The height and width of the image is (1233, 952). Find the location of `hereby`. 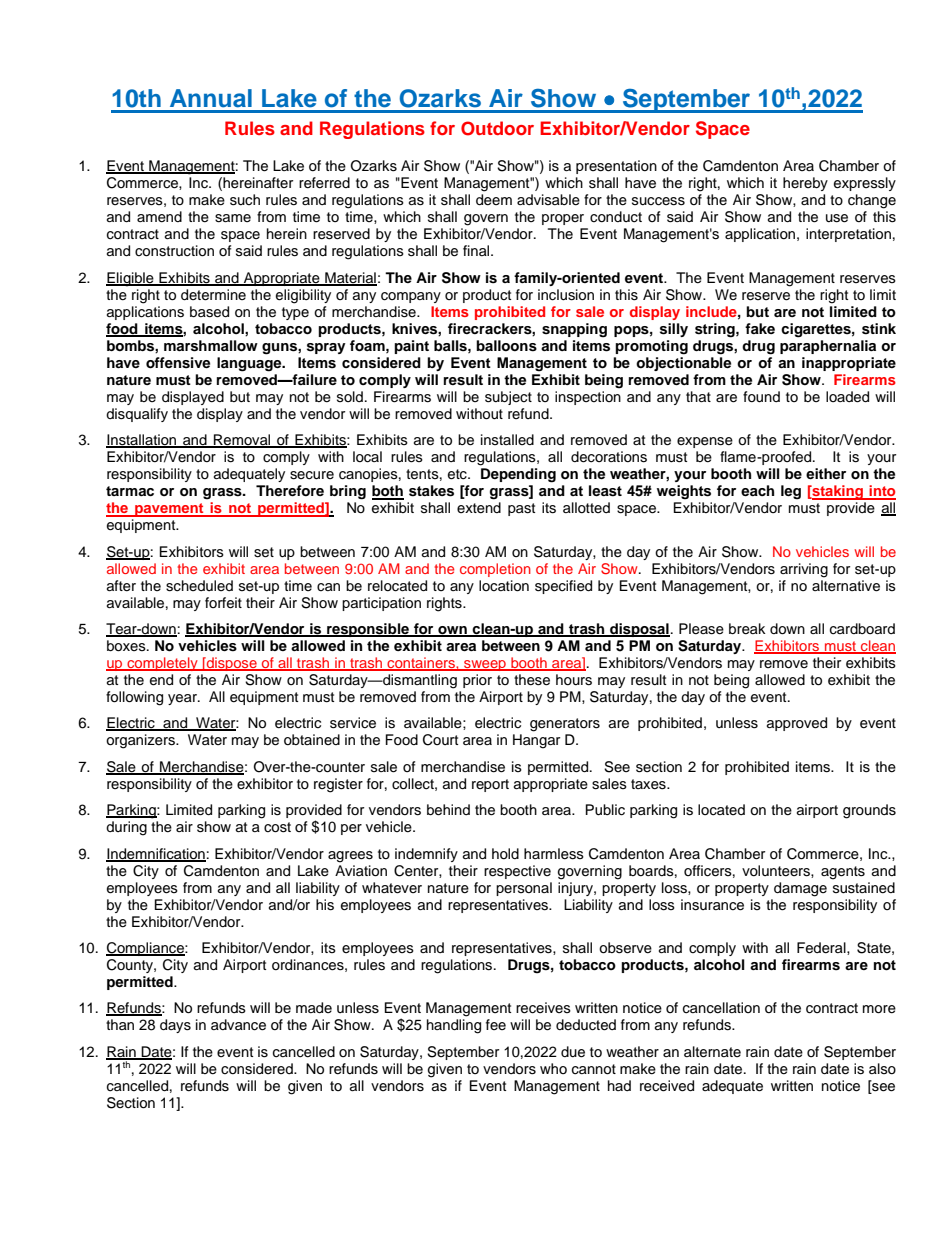

hereby is located at coordinates (805, 184).
